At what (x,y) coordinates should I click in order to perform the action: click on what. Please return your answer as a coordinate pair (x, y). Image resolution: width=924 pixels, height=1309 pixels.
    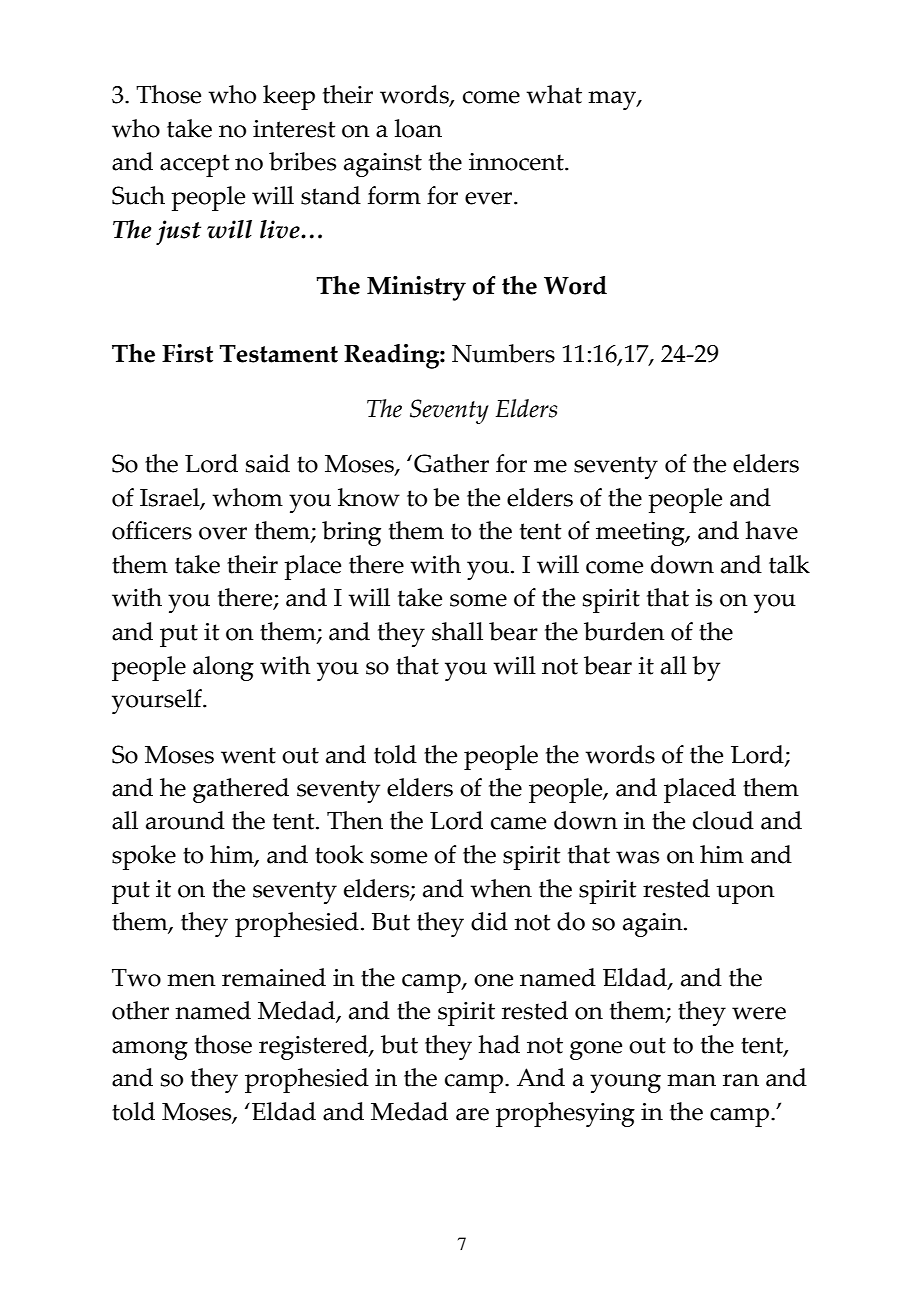
    Looking at the image, I should click on (554, 94).
